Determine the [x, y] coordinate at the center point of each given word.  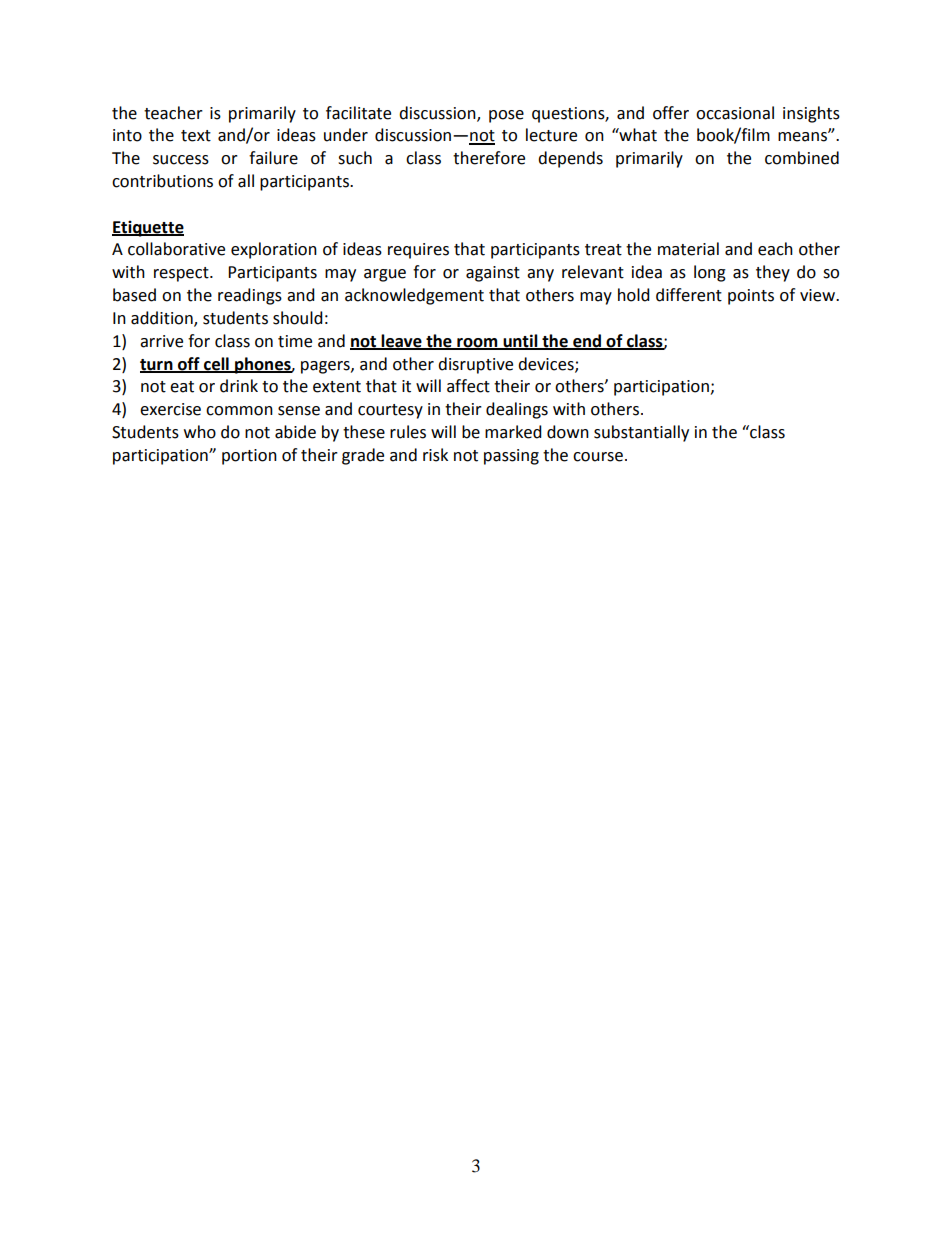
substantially [641, 433]
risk [435, 455]
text [196, 136]
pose [506, 116]
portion [249, 457]
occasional [735, 113]
